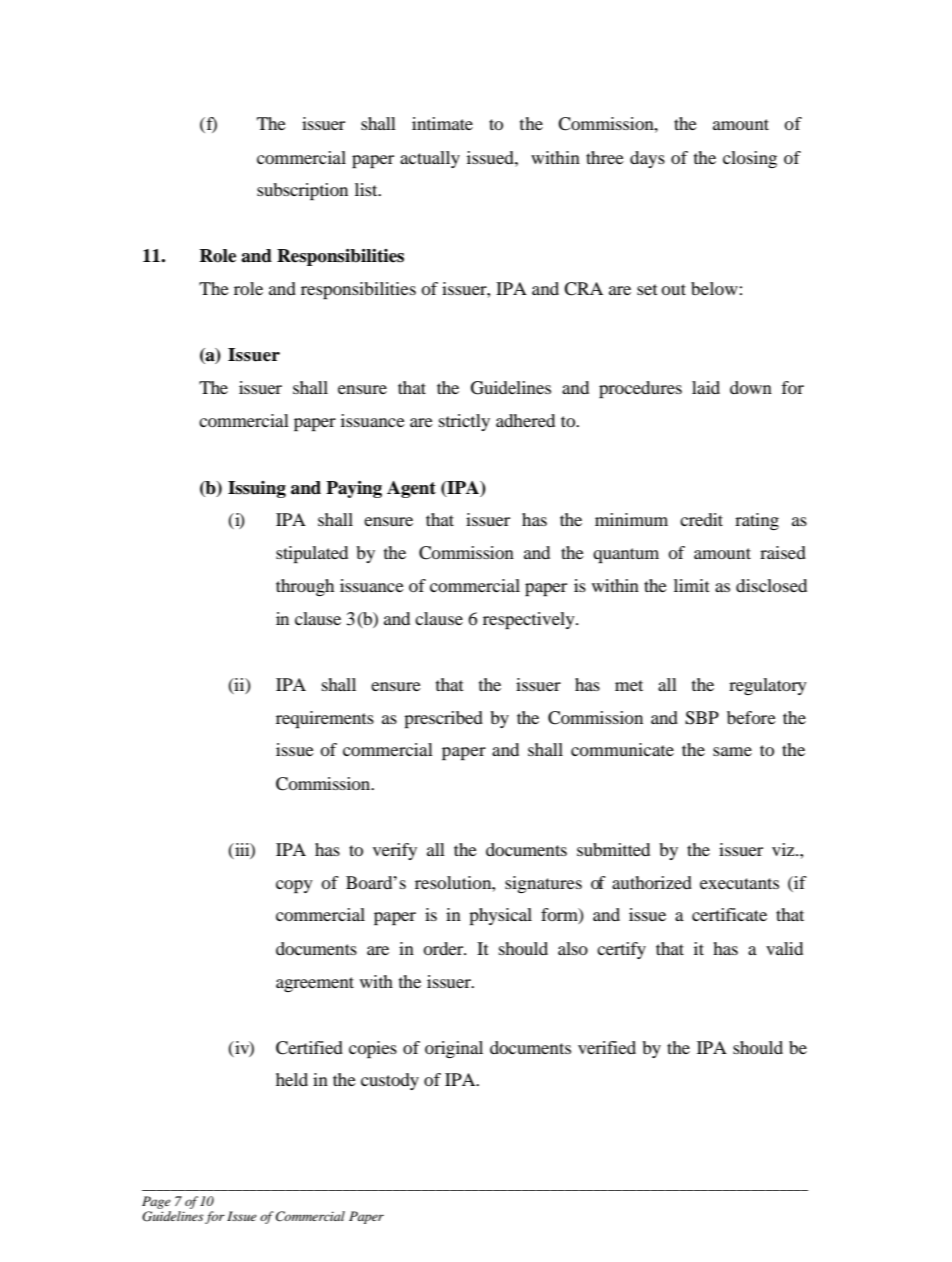 The image size is (952, 1262). What do you see at coordinates (156, 1202) in the screenshot?
I see `Page` at bounding box center [156, 1202].
